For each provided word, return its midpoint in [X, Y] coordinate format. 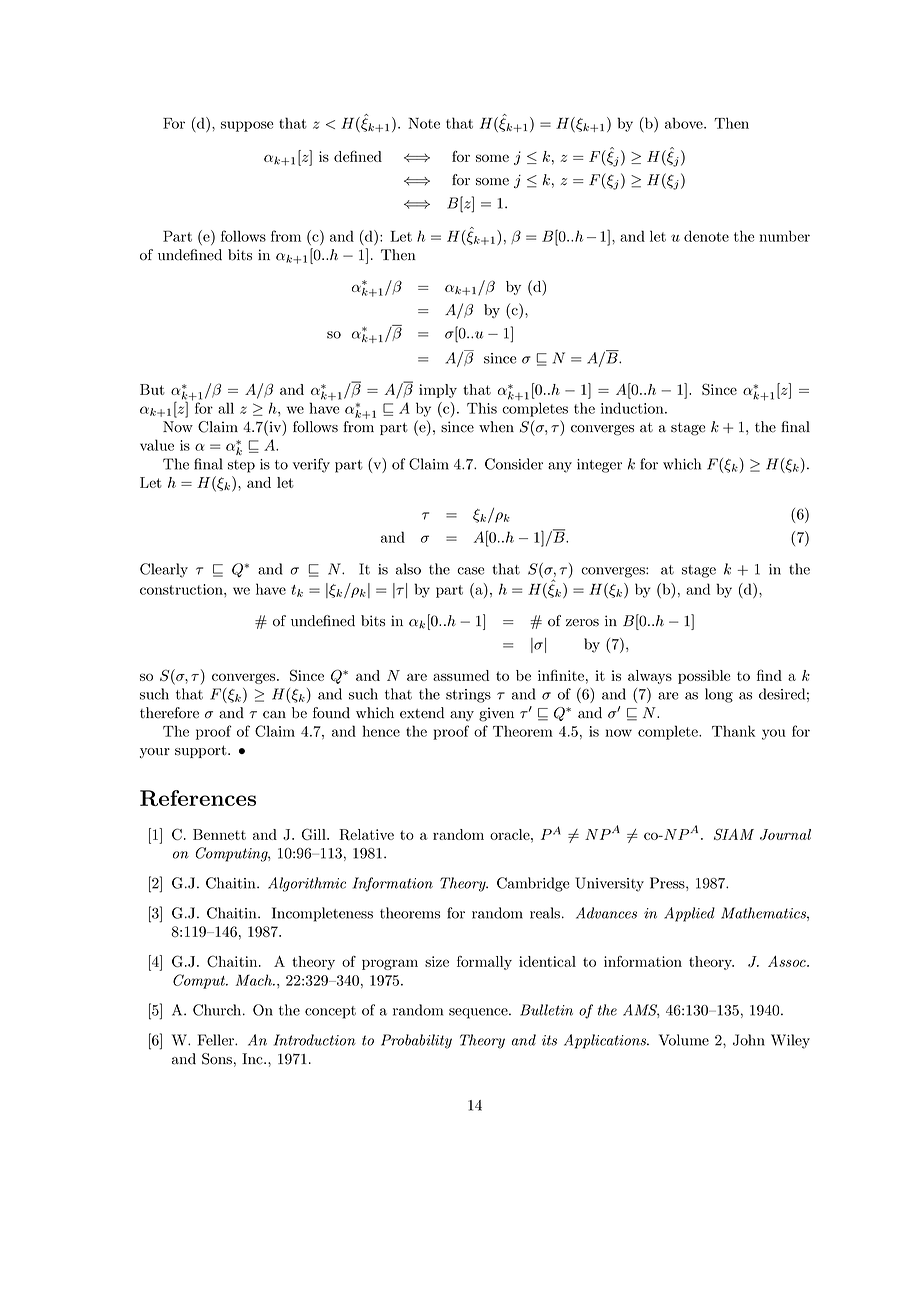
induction [633, 408]
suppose [247, 126]
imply [438, 391]
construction [182, 589]
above [685, 123]
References [198, 798]
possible [704, 677]
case [470, 571]
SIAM [734, 834]
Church [218, 1010]
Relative [366, 834]
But [152, 389]
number [784, 236]
